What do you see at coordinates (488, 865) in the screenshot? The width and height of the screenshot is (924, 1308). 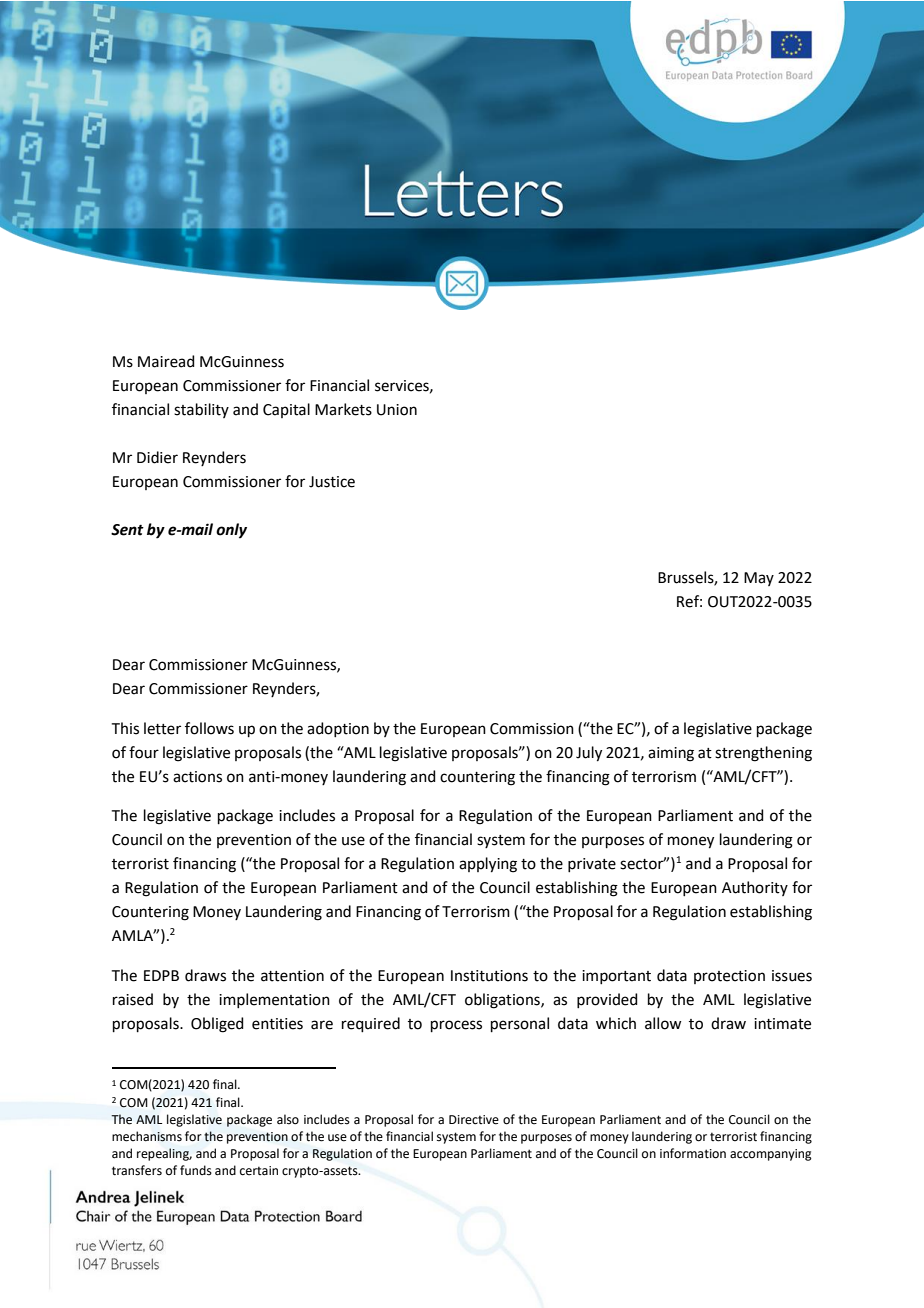 I see `applying` at bounding box center [488, 865].
